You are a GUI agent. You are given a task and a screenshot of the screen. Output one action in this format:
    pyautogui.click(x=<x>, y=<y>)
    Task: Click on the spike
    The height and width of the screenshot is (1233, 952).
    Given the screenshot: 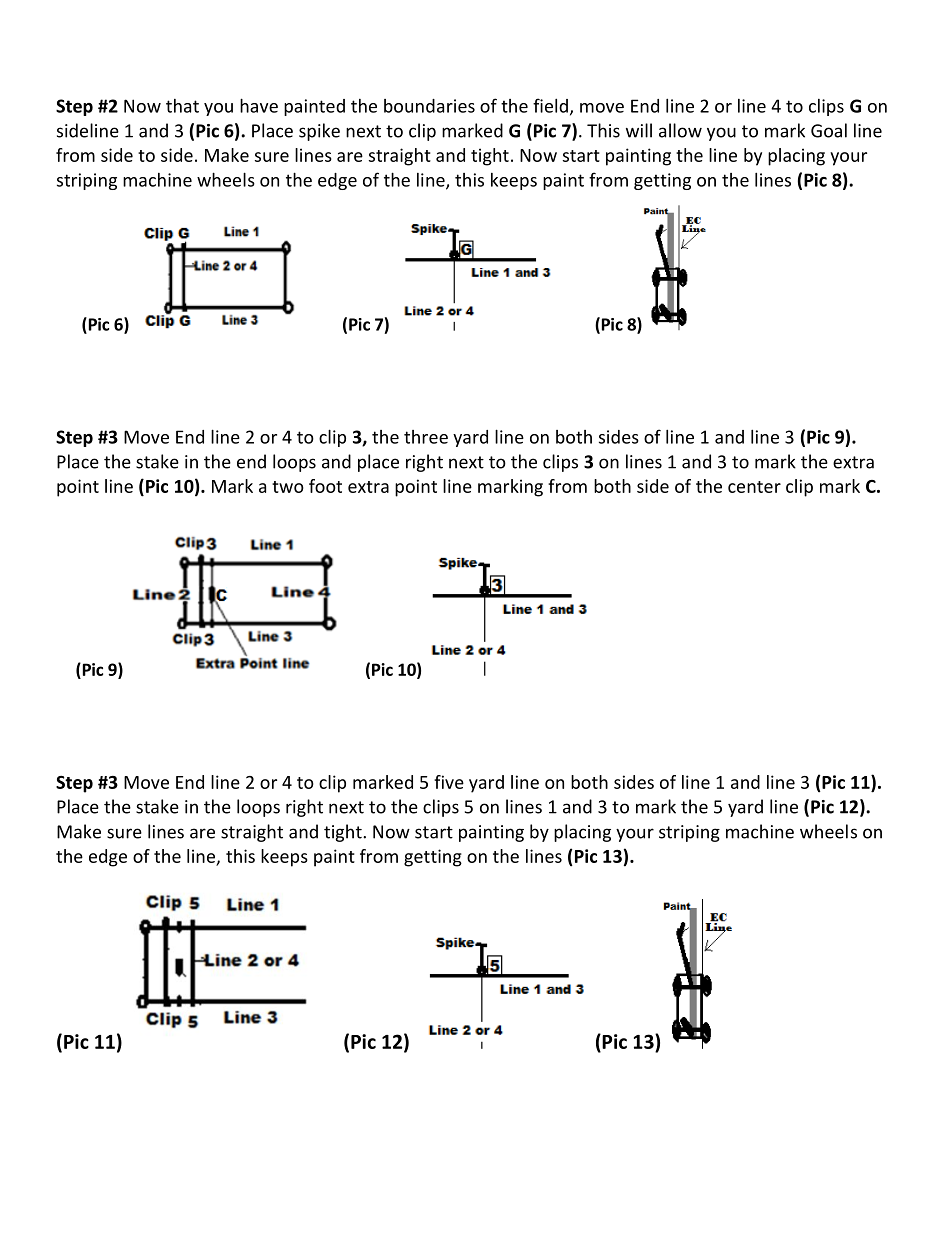 What is the action you would take?
    pyautogui.click(x=319, y=132)
